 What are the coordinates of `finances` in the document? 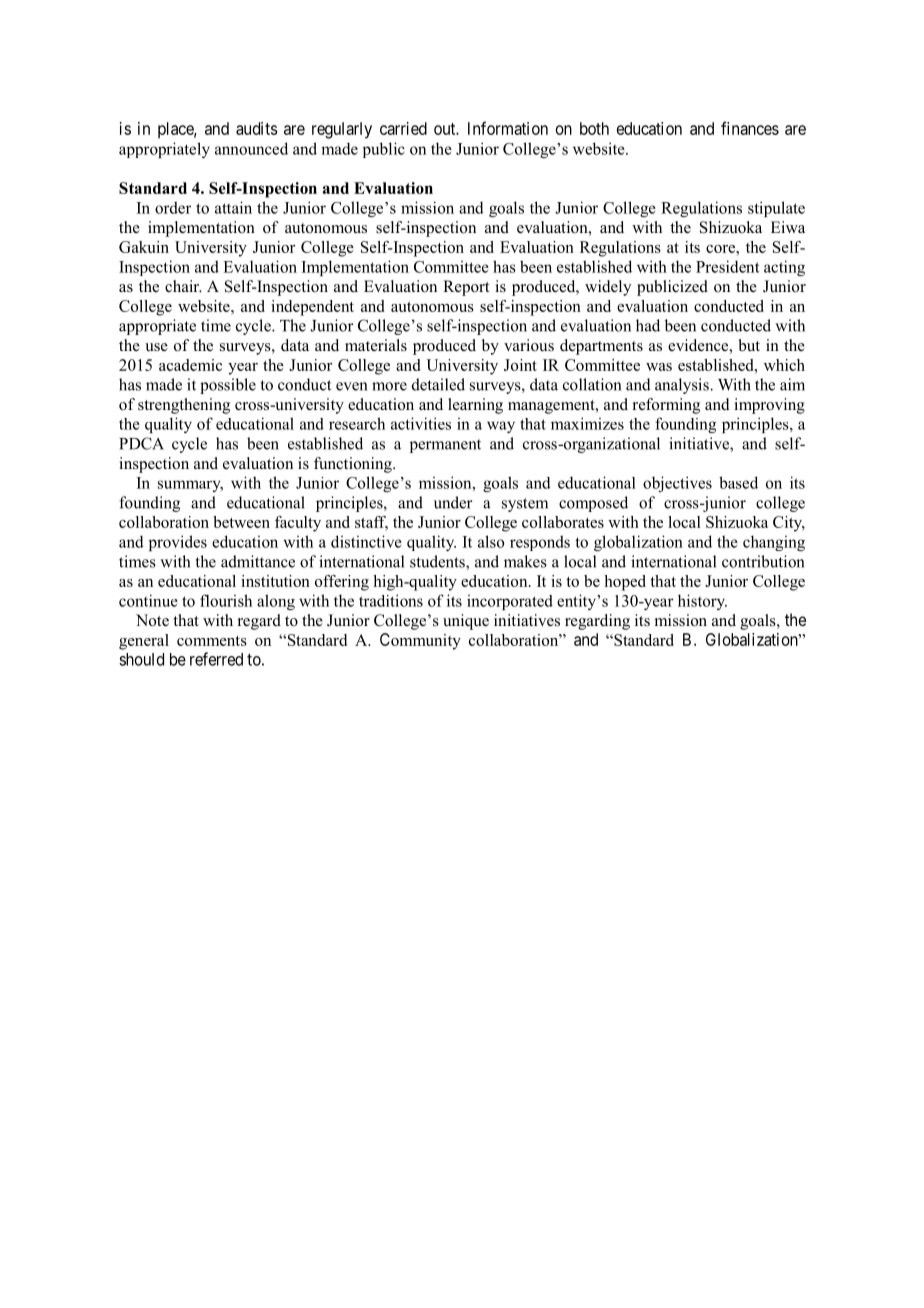 It's located at (750, 128).
